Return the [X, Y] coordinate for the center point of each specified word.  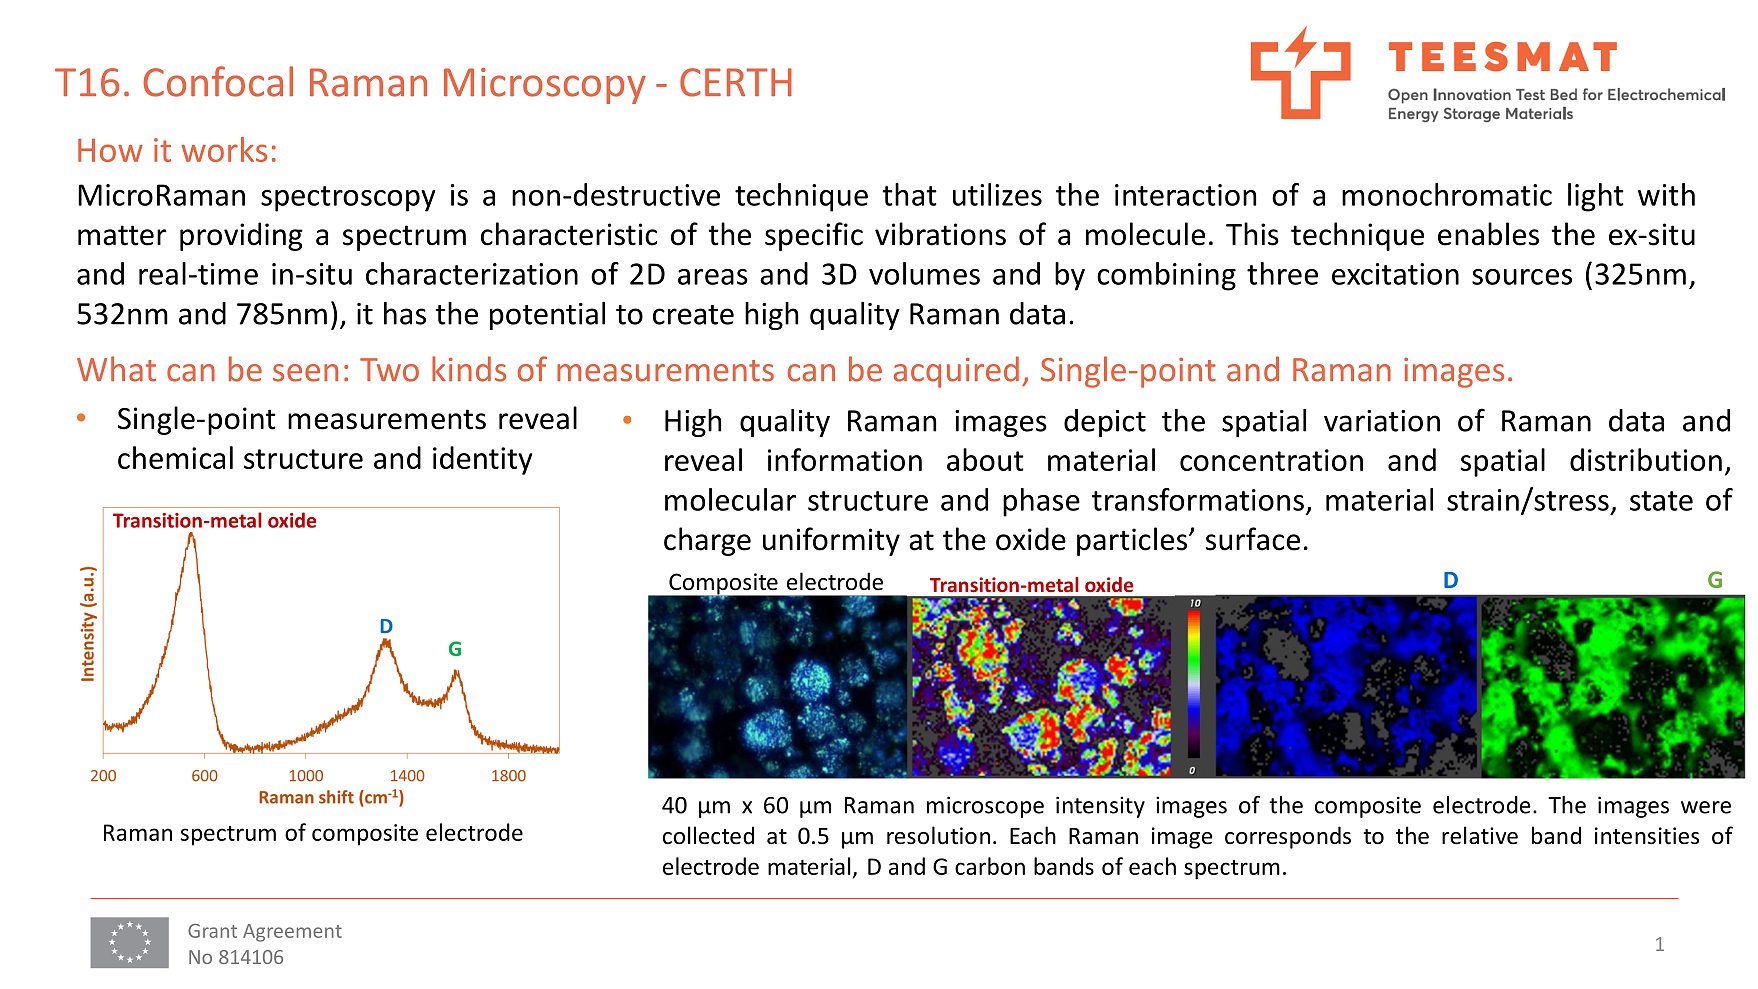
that [909, 194]
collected [708, 835]
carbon [990, 866]
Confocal [218, 81]
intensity [1100, 807]
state [1661, 501]
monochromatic [1447, 194]
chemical [175, 457]
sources [1522, 277]
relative [1480, 835]
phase [1041, 502]
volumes [924, 273]
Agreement [292, 933]
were [1706, 807]
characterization [472, 273]
